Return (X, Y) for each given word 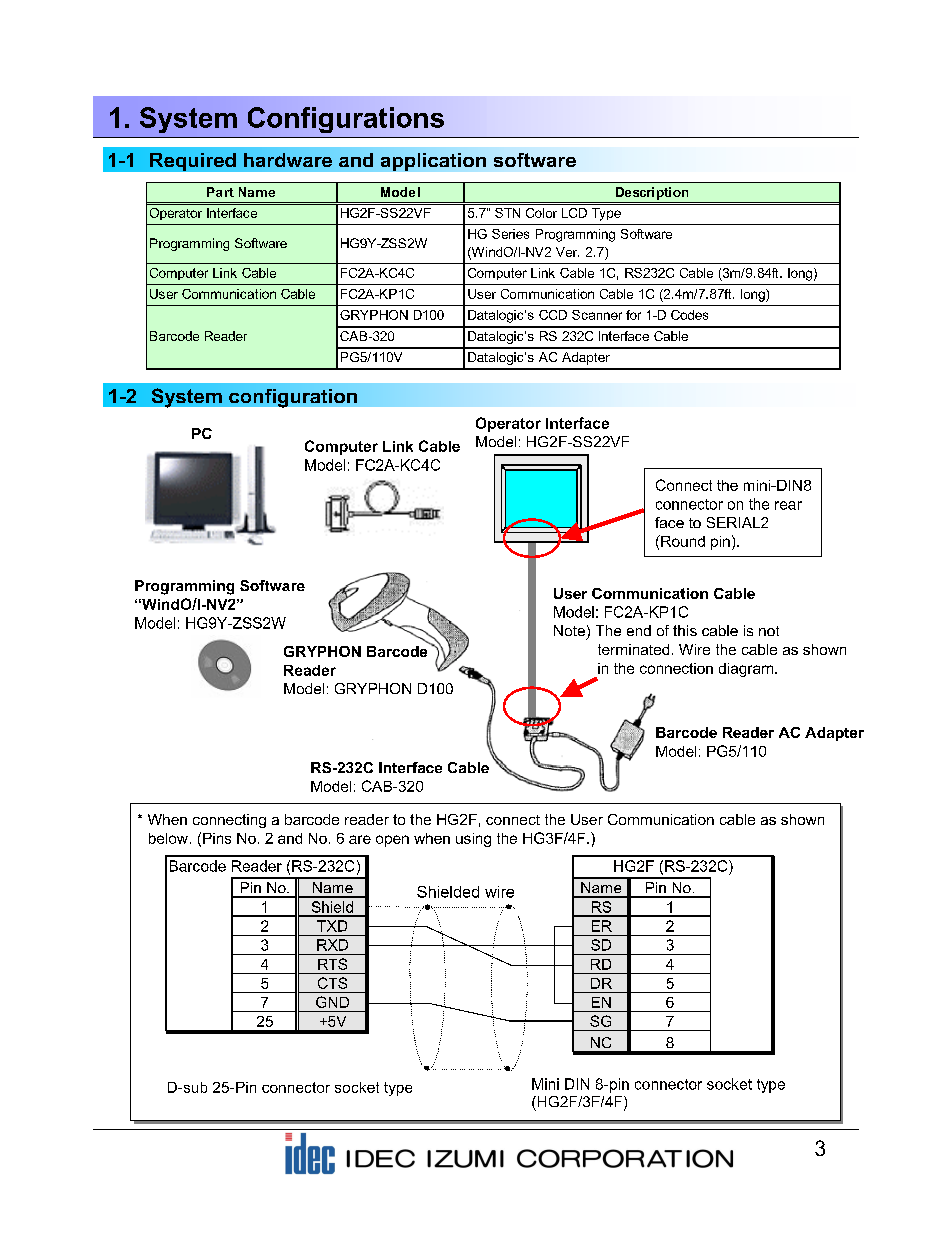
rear (788, 505)
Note (569, 630)
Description (652, 193)
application (433, 162)
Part (220, 192)
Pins (217, 838)
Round (682, 541)
